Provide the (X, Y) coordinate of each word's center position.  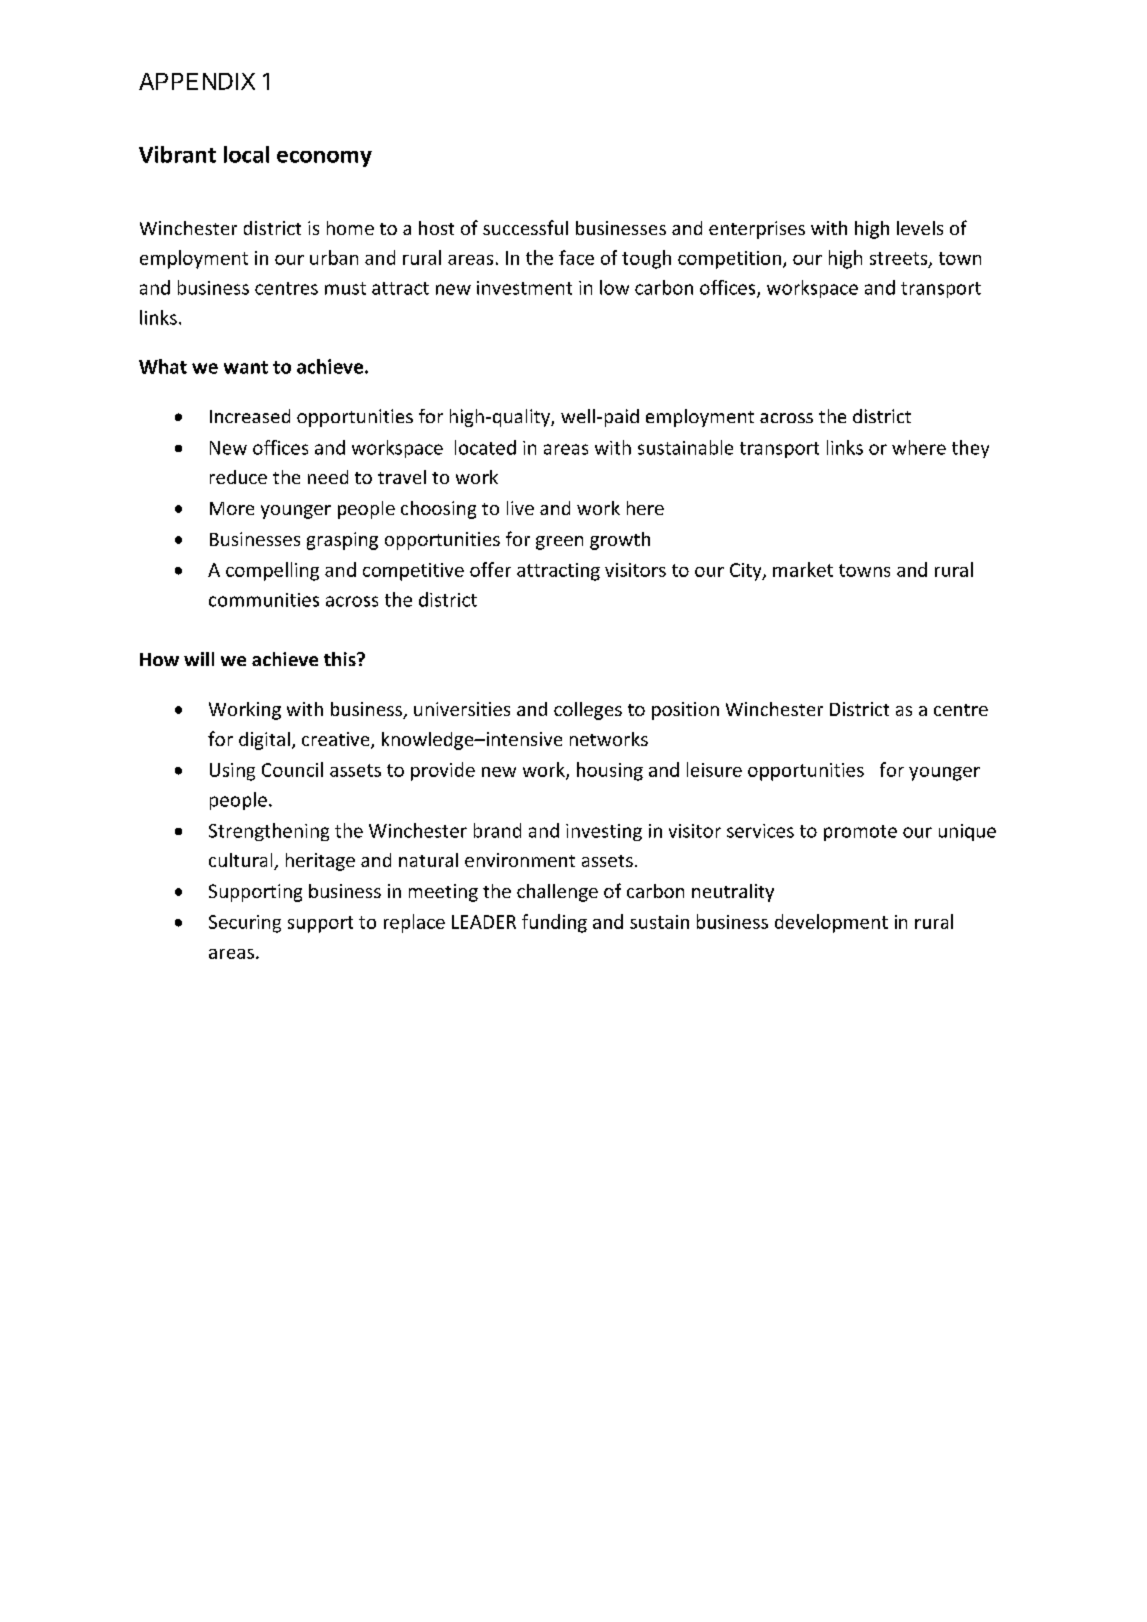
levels (920, 228)
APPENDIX (197, 81)
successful (525, 227)
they (970, 449)
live (520, 508)
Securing (245, 924)
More (232, 508)
